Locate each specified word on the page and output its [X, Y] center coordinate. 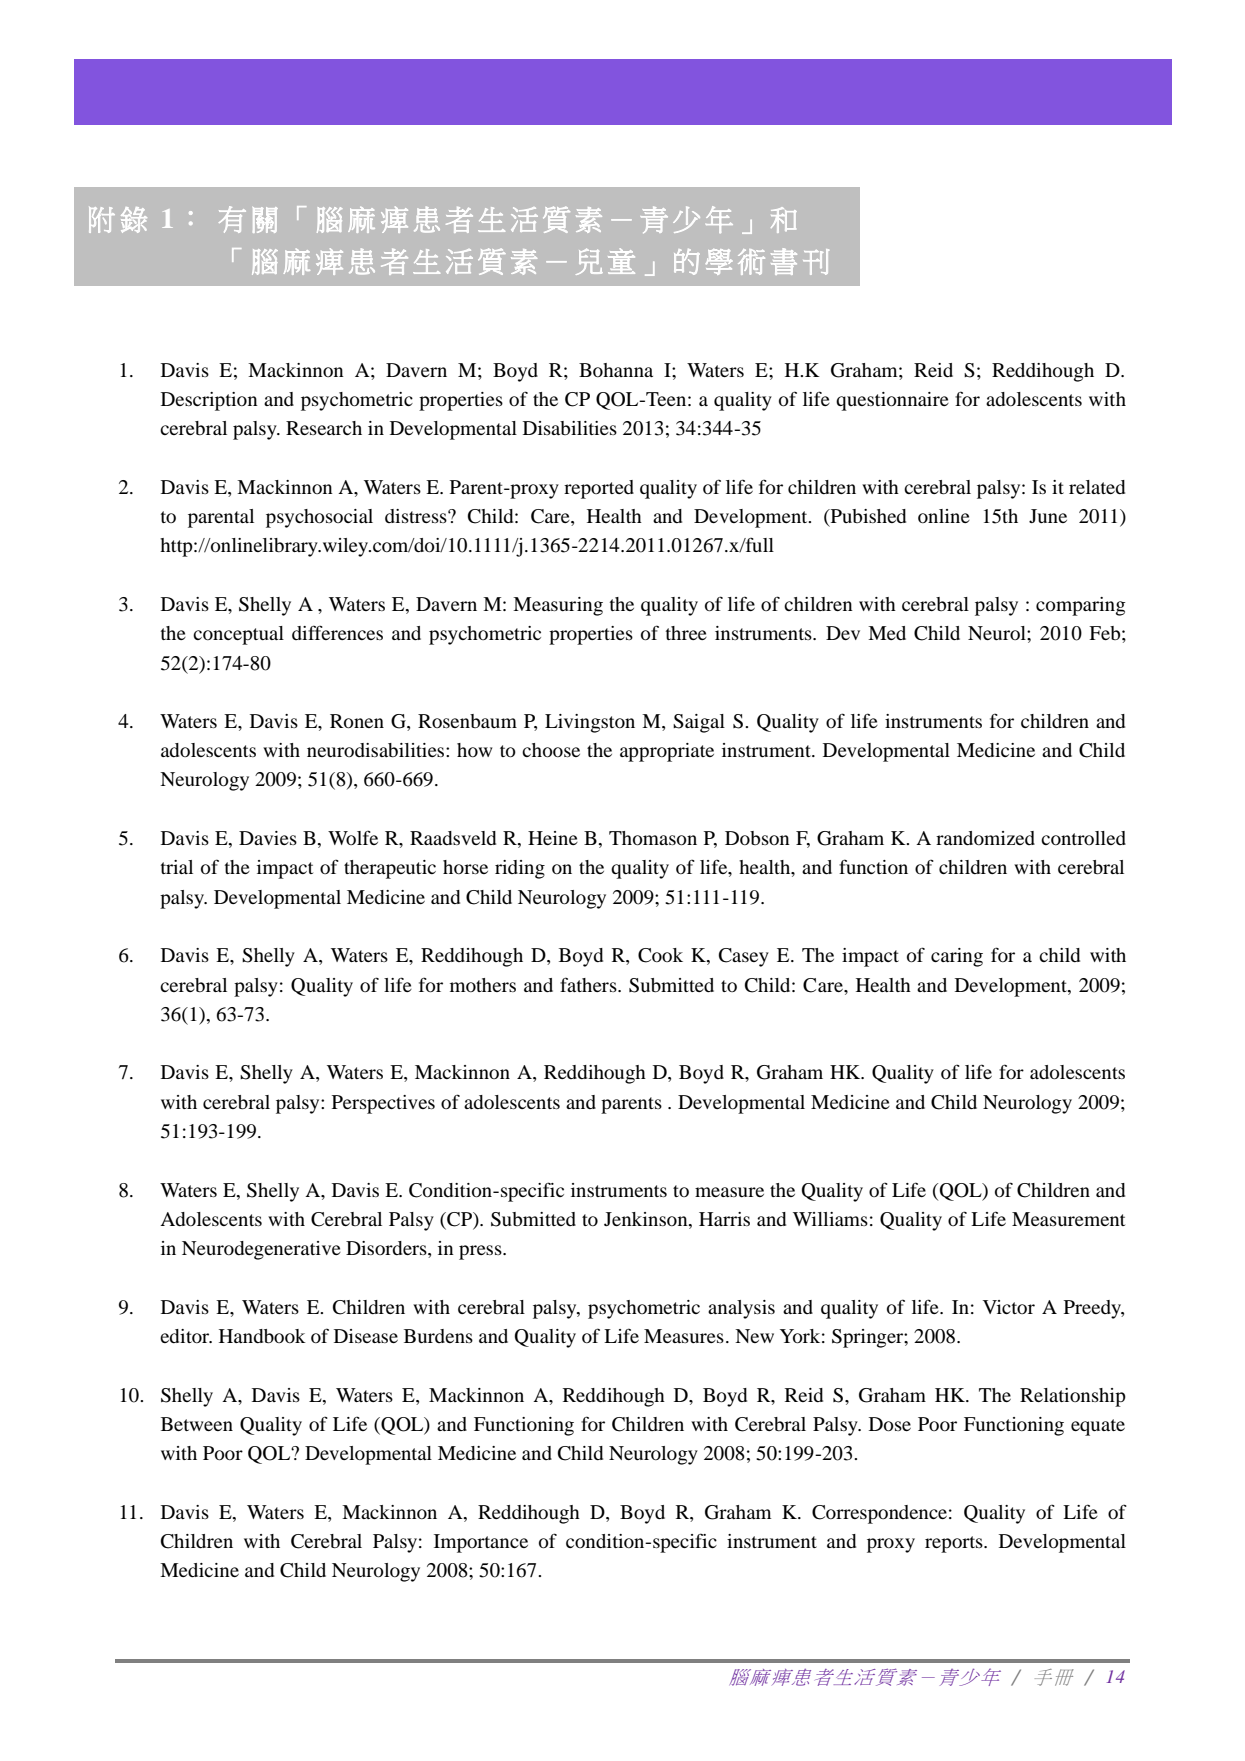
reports [955, 1544]
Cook [660, 955]
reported [599, 489]
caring [957, 957]
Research [324, 428]
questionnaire [892, 401]
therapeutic [390, 869]
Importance [481, 1543]
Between [197, 1424]
